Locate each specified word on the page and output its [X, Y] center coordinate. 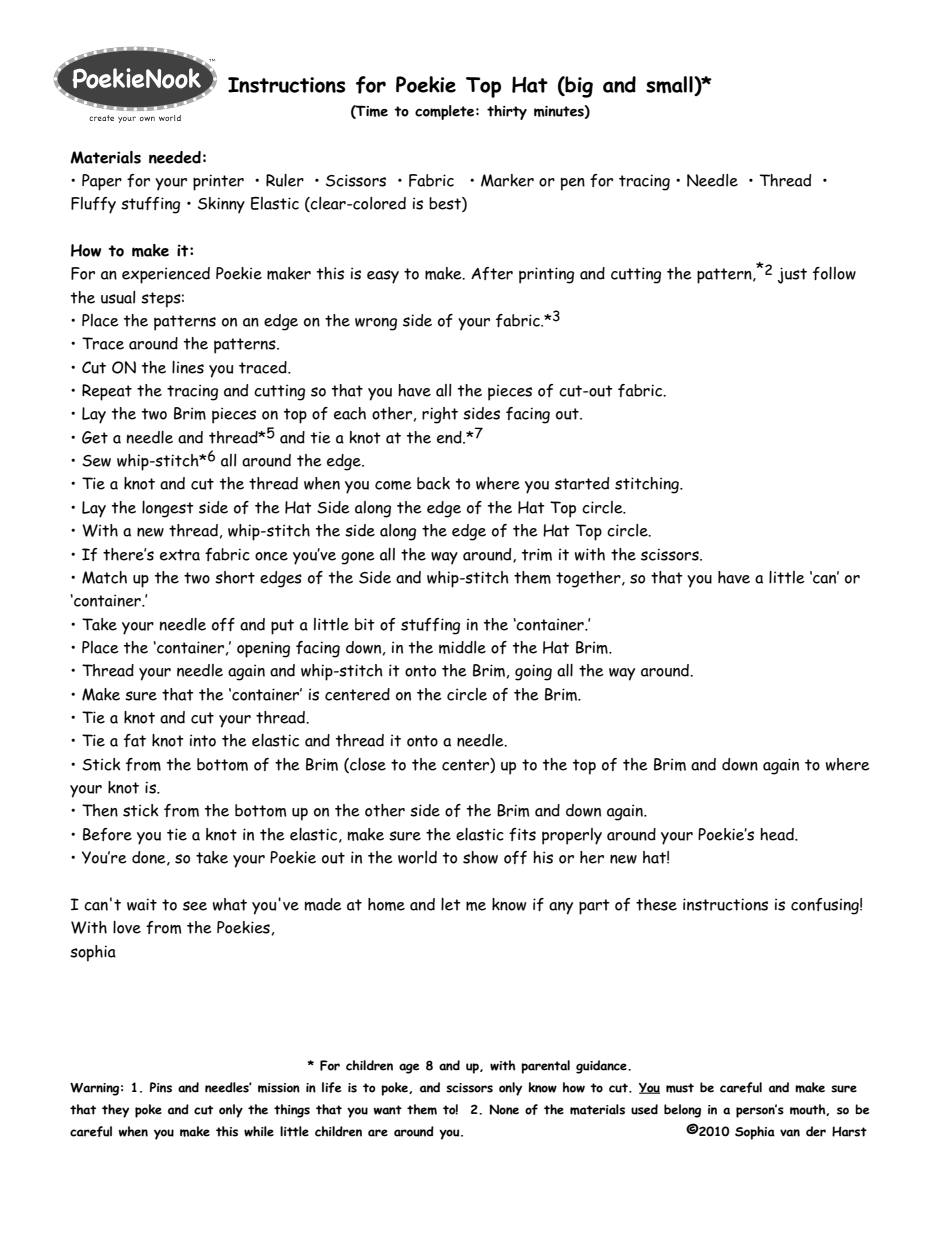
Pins [161, 1087]
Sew [96, 461]
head [778, 834]
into [203, 740]
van [790, 1133]
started [582, 483]
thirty [507, 112]
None [504, 1109]
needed [175, 157]
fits [522, 834]
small [670, 86]
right [440, 415]
